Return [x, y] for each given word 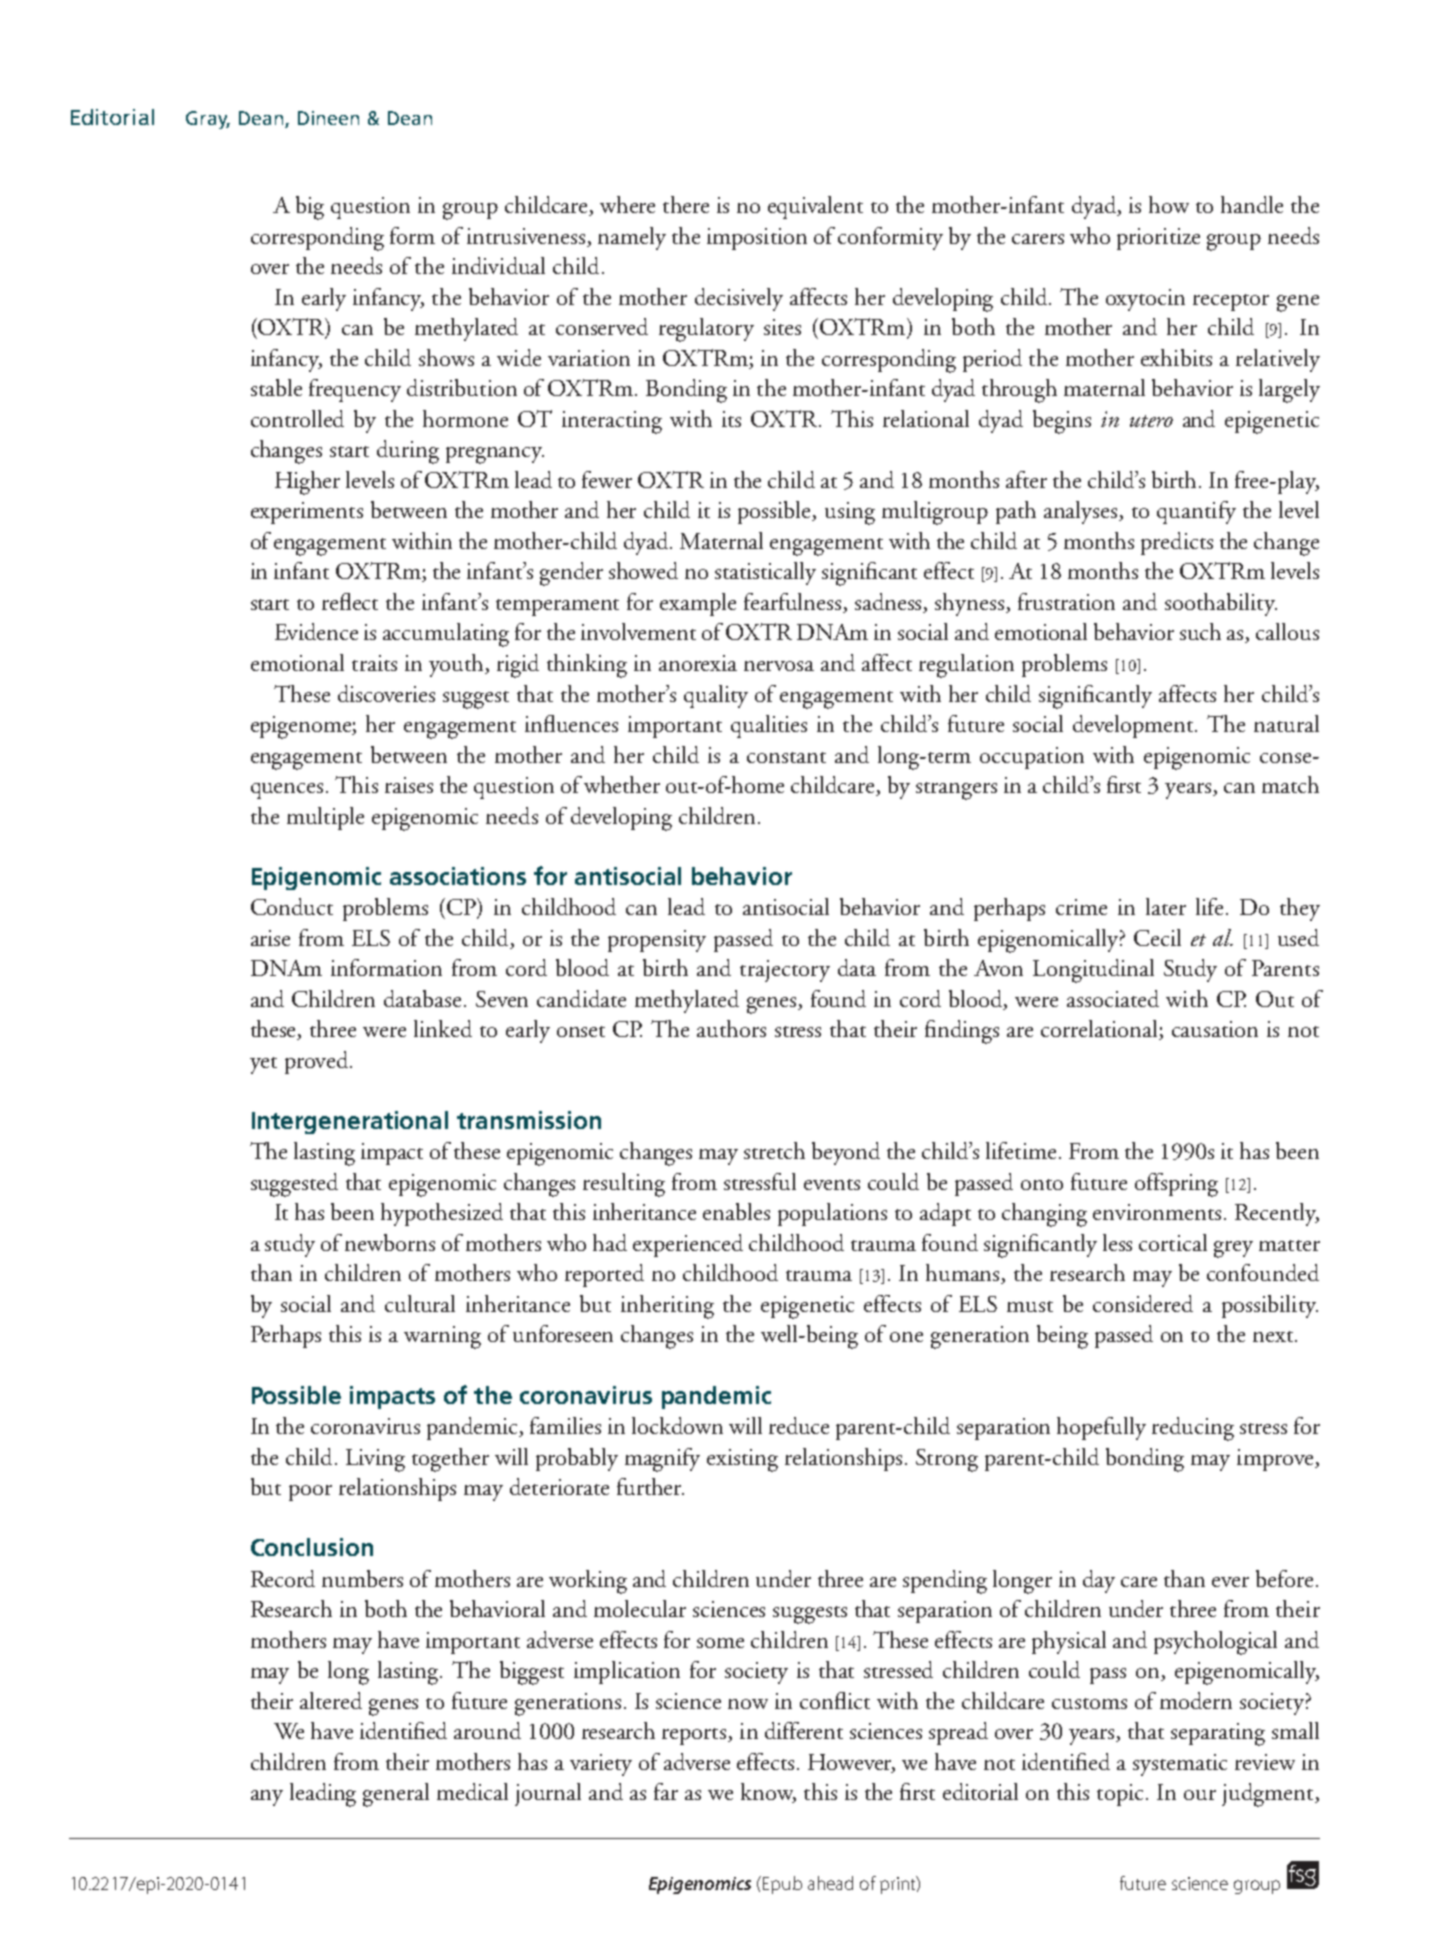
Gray [208, 120]
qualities [769, 726]
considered [1143, 1303]
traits [374, 663]
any [267, 1798]
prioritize [1158, 239]
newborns [390, 1242]
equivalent [815, 207]
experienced [688, 1245]
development [1134, 726]
